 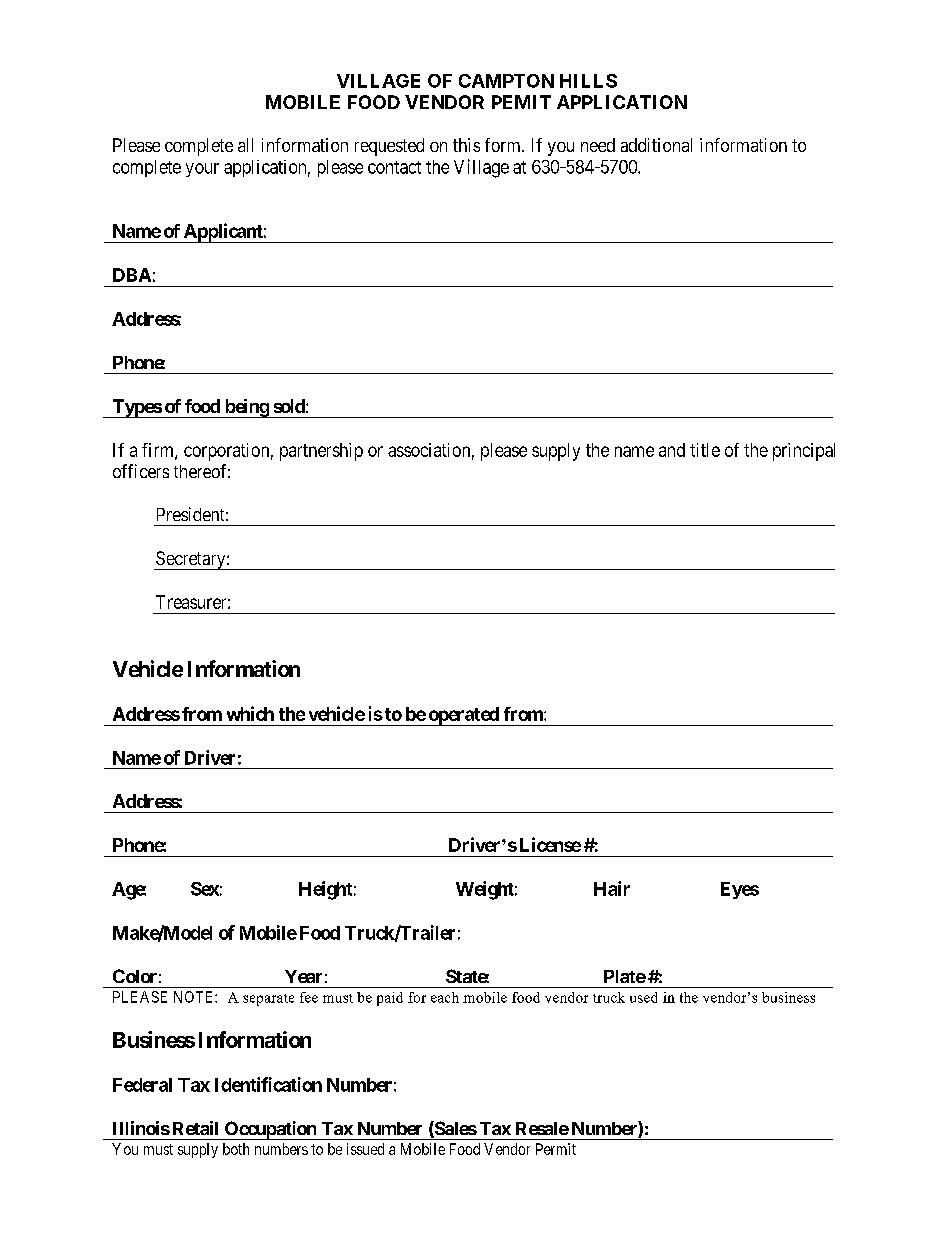 What do you see at coordinates (245, 145) in the document?
I see `all` at bounding box center [245, 145].
